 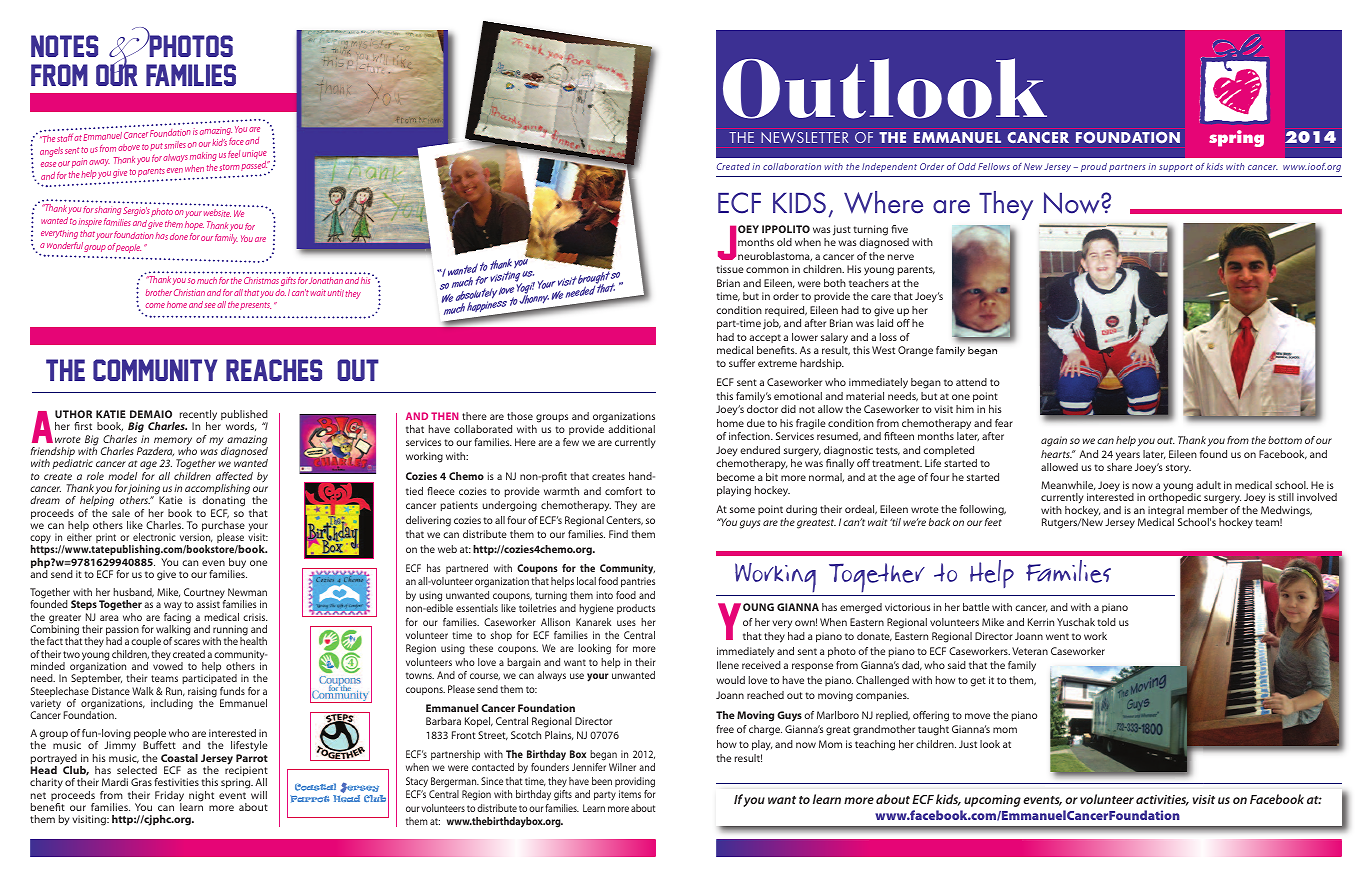 I want to click on activities, so click(x=1162, y=800).
